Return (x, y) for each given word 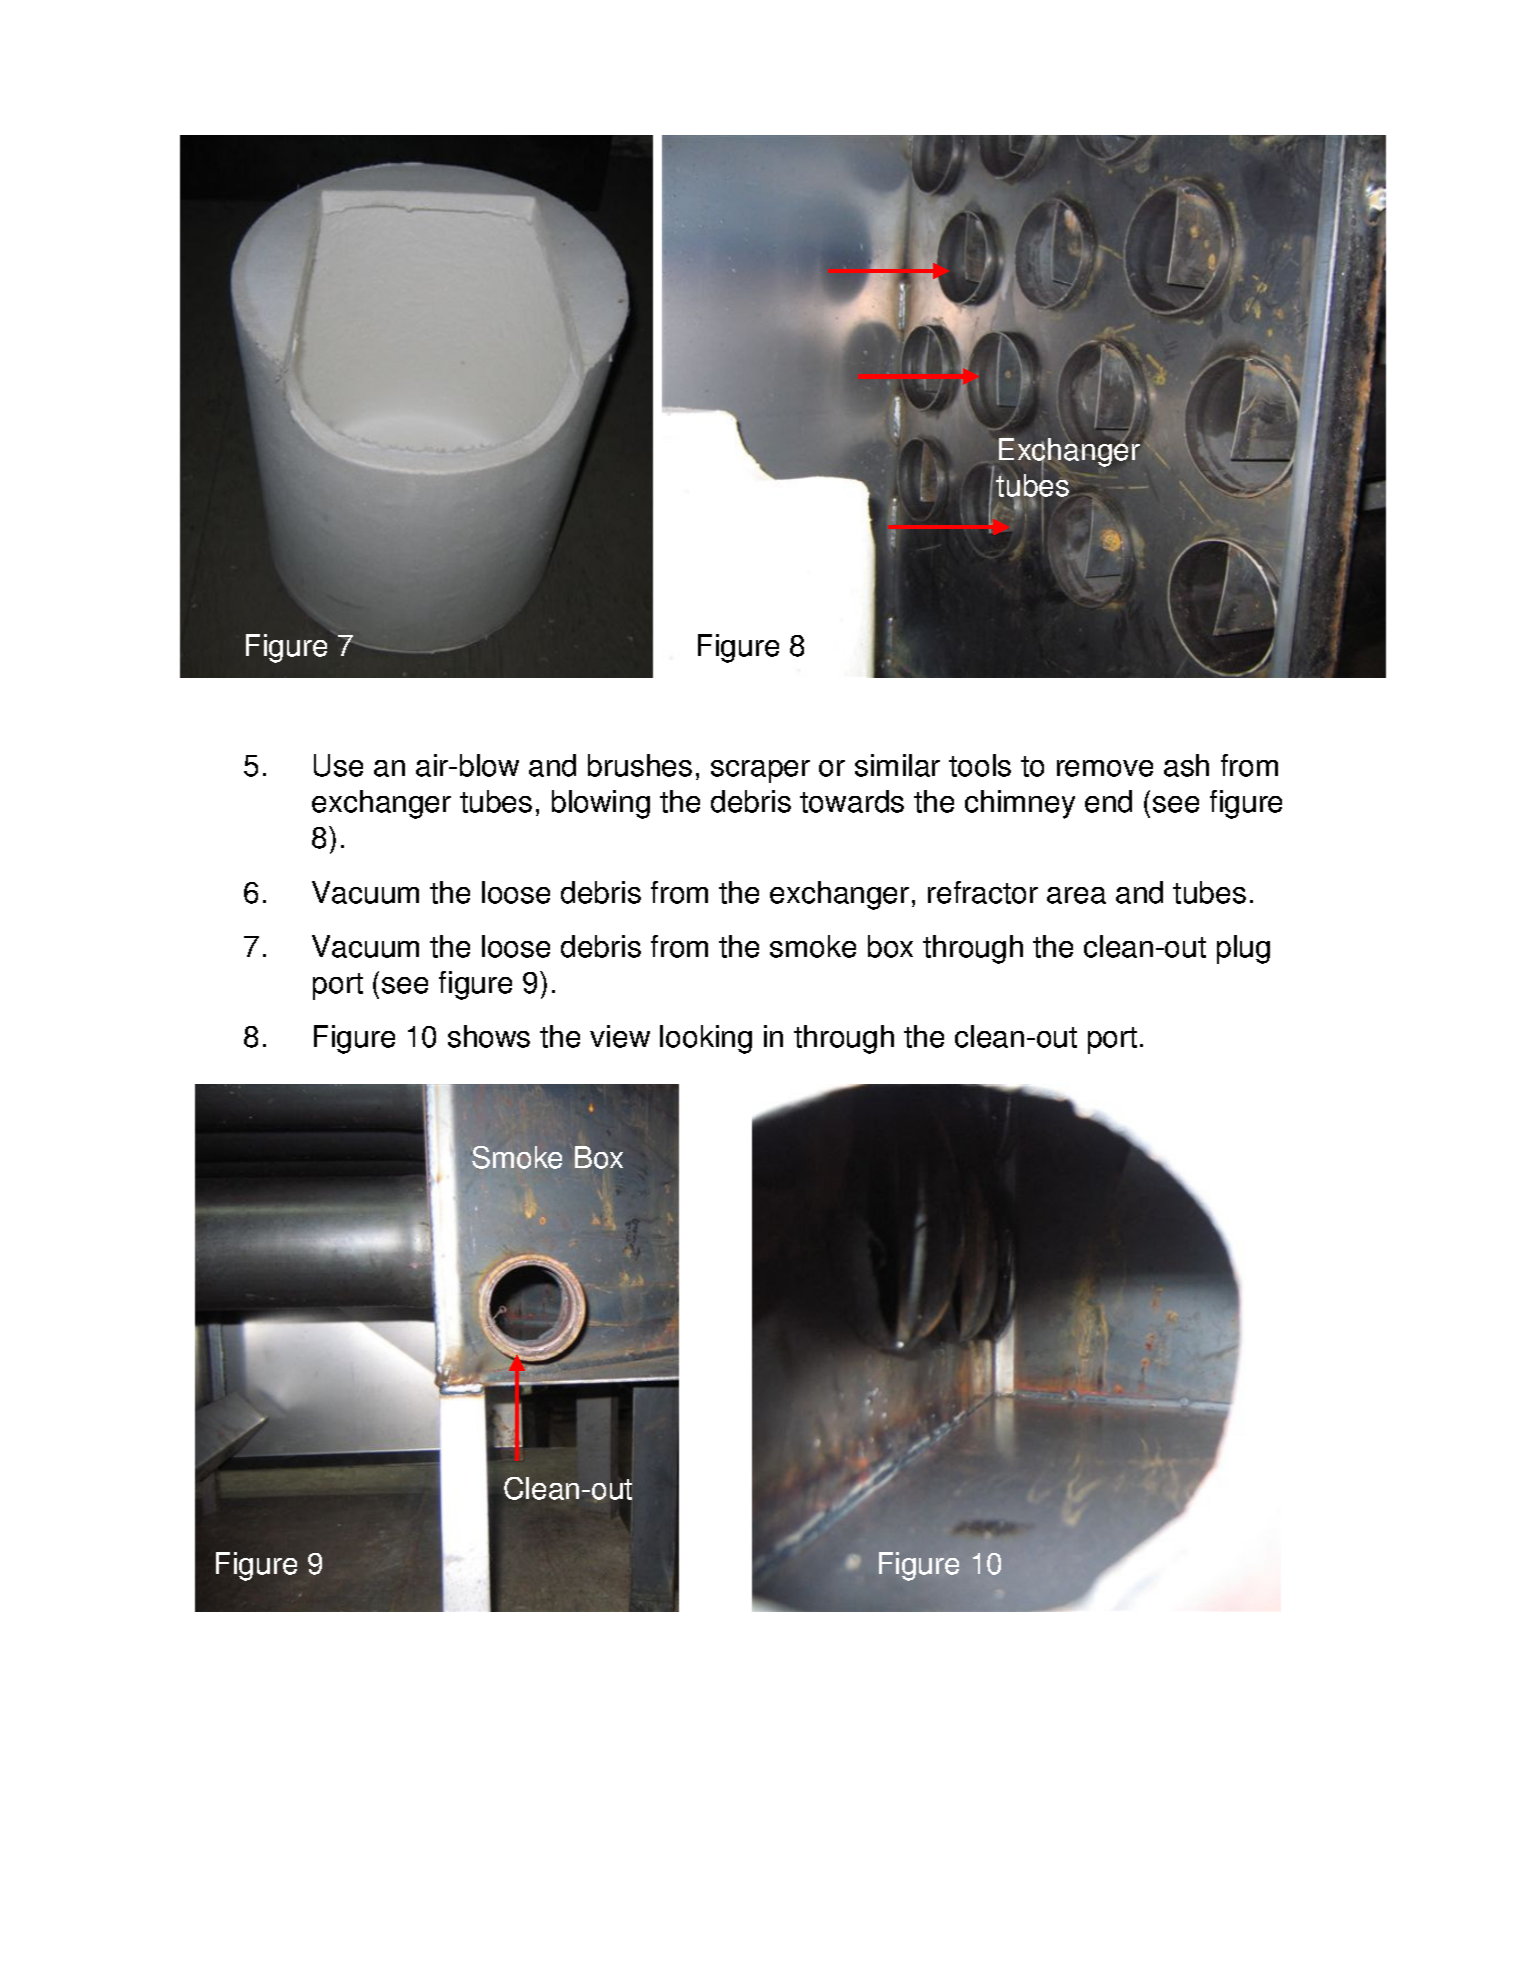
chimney (1020, 804)
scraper (760, 771)
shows (489, 1036)
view (620, 1036)
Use (338, 765)
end (1108, 801)
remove (1105, 768)
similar (897, 765)
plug (1243, 949)
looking (706, 1039)
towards (852, 801)
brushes (640, 765)
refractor (983, 892)
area (1076, 895)
